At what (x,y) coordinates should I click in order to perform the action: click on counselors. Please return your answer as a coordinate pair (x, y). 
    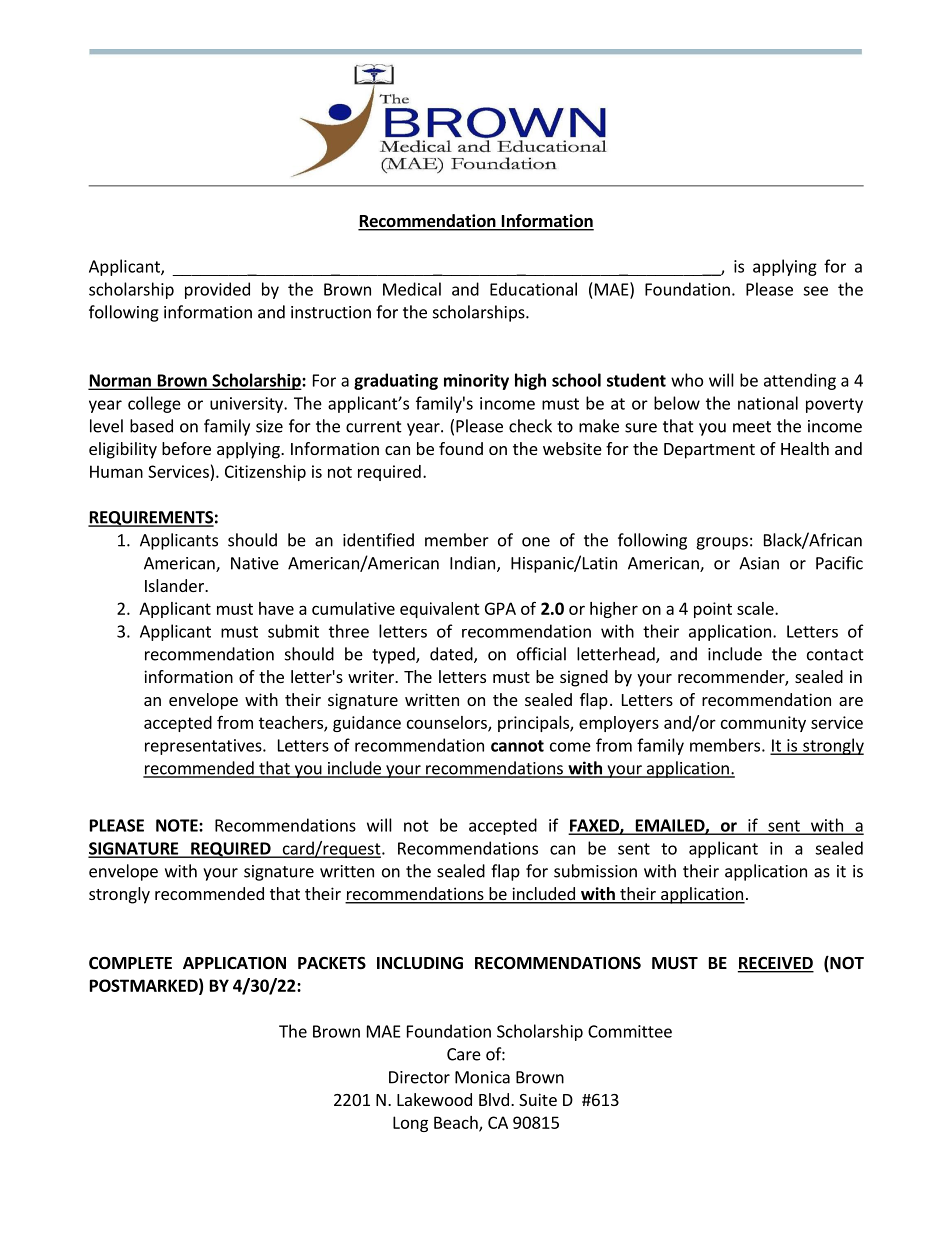
    Looking at the image, I should click on (448, 723).
